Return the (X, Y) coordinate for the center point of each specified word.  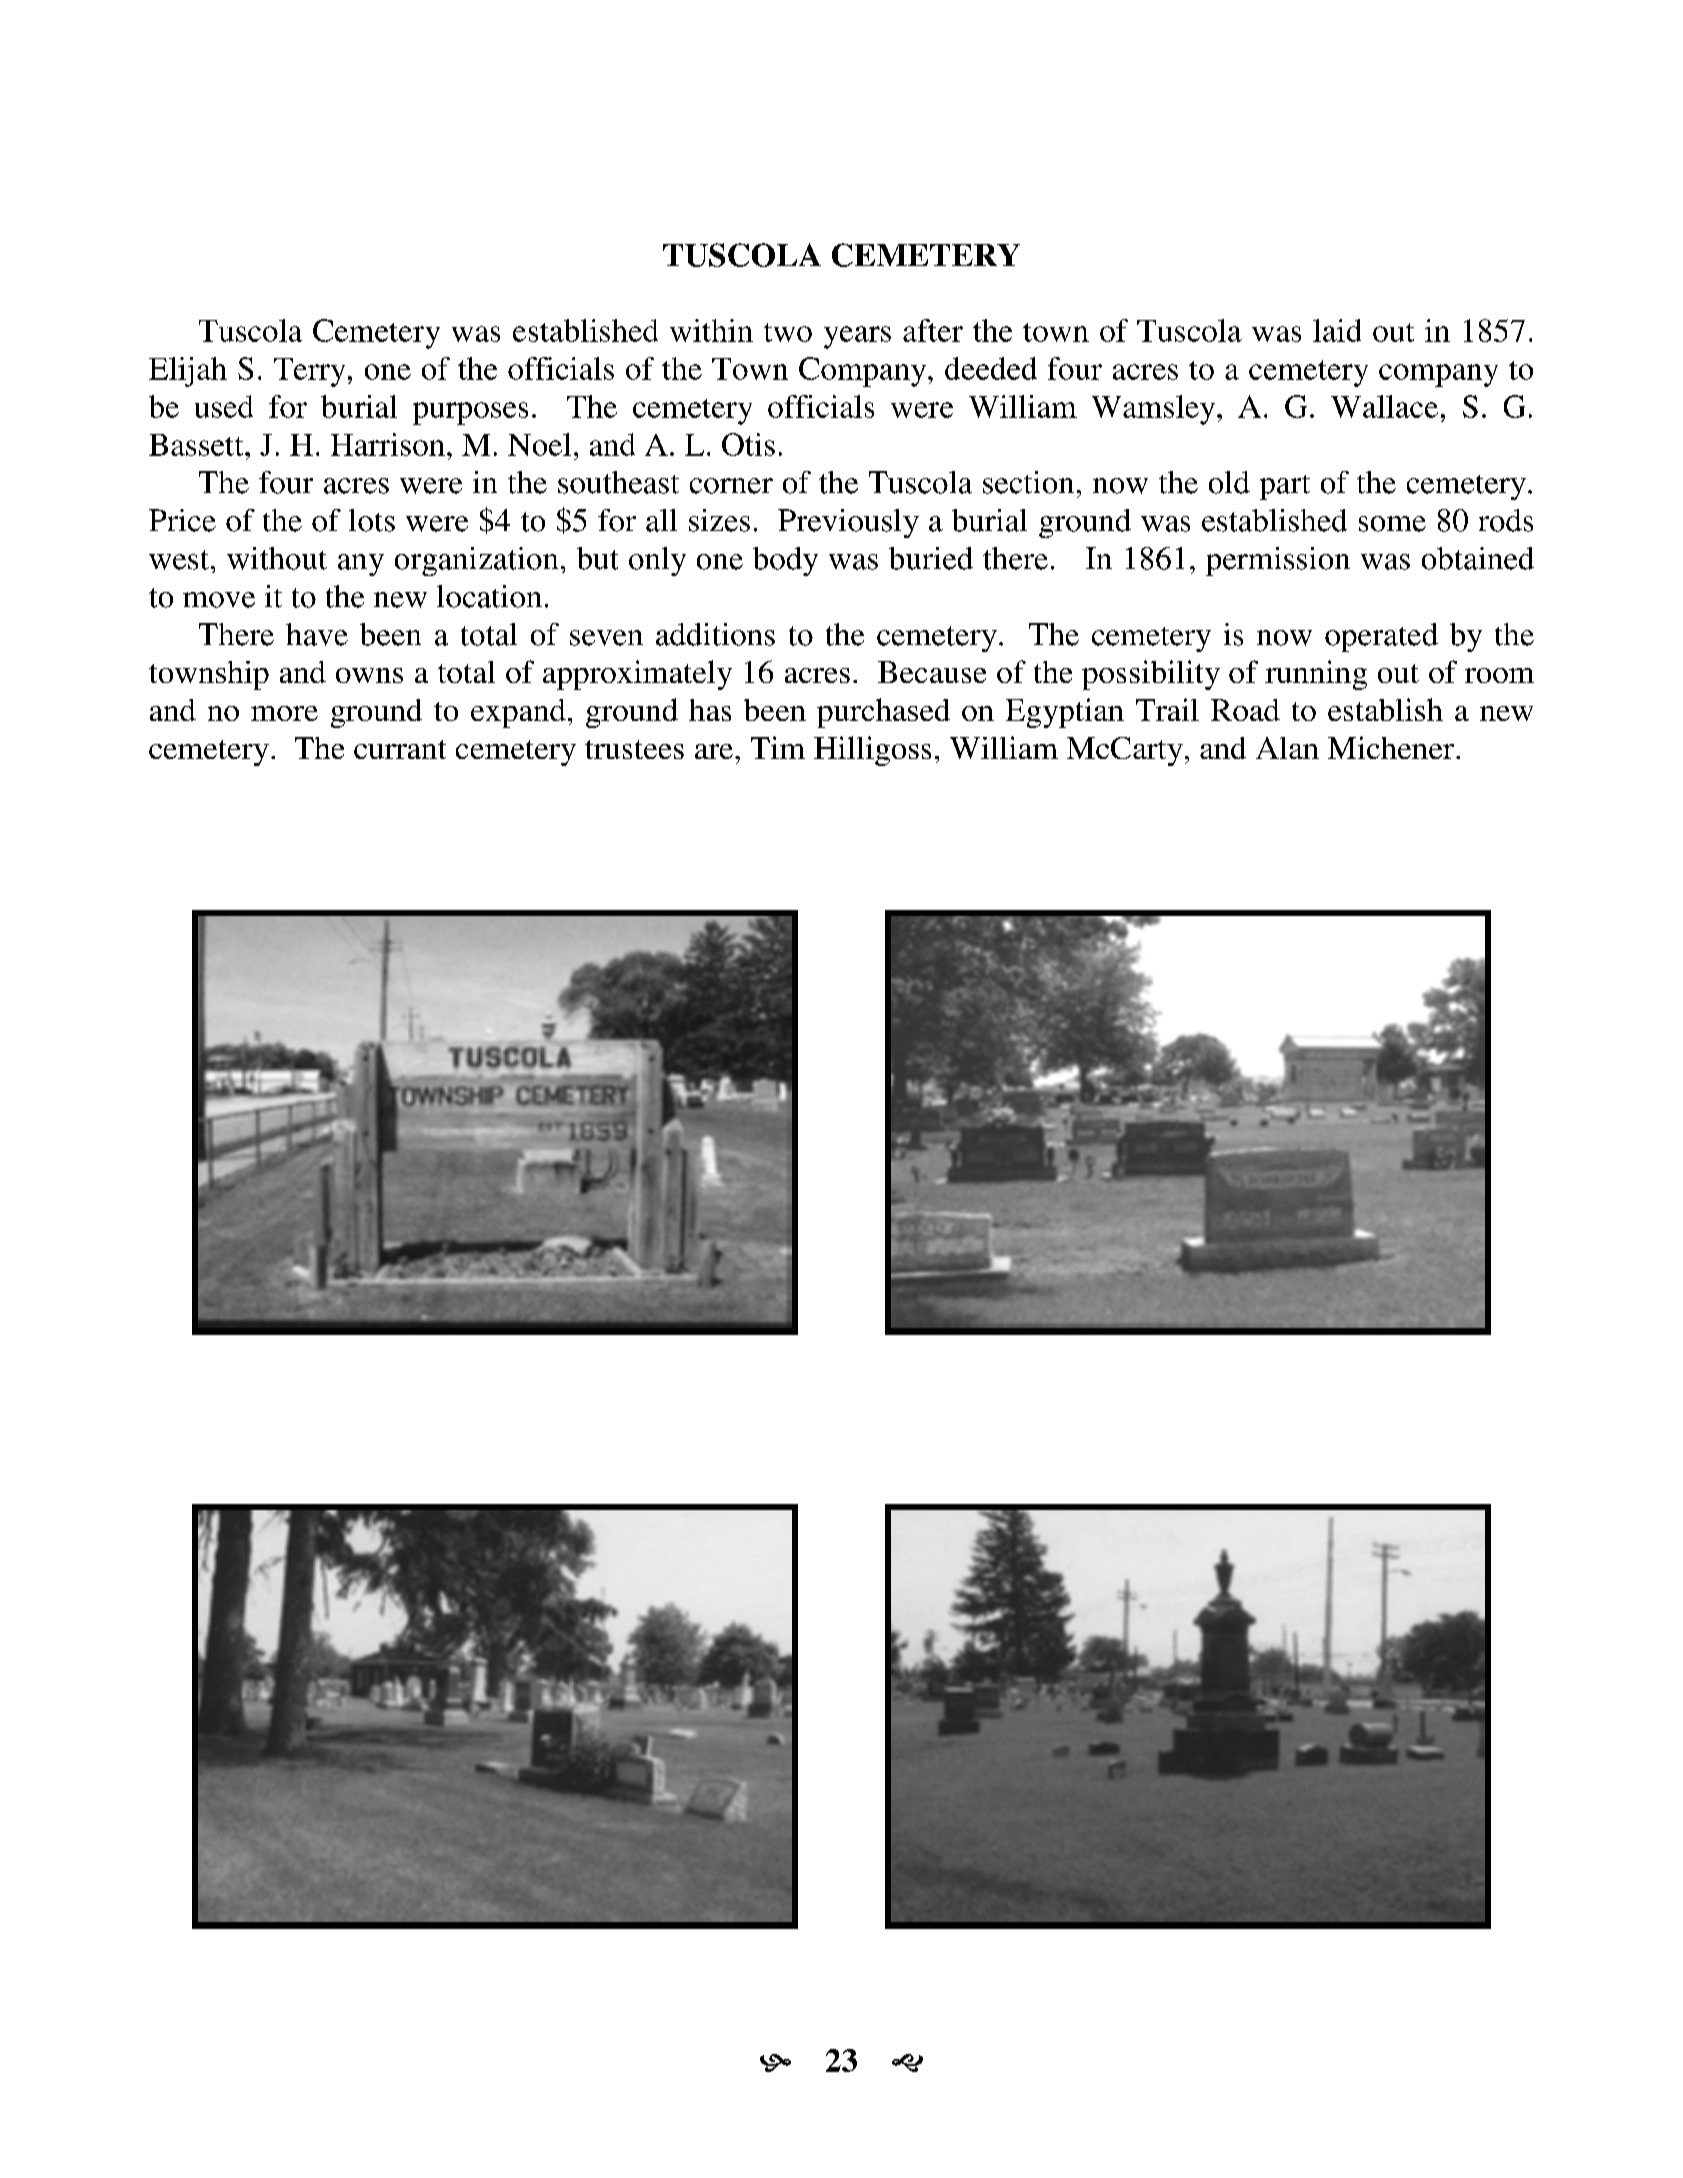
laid (1337, 330)
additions (715, 634)
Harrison (388, 444)
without (277, 558)
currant (400, 749)
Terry (309, 372)
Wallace (1384, 406)
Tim (778, 747)
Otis (748, 444)
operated (1381, 637)
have (317, 634)
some (1392, 524)
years (857, 337)
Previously (848, 523)
